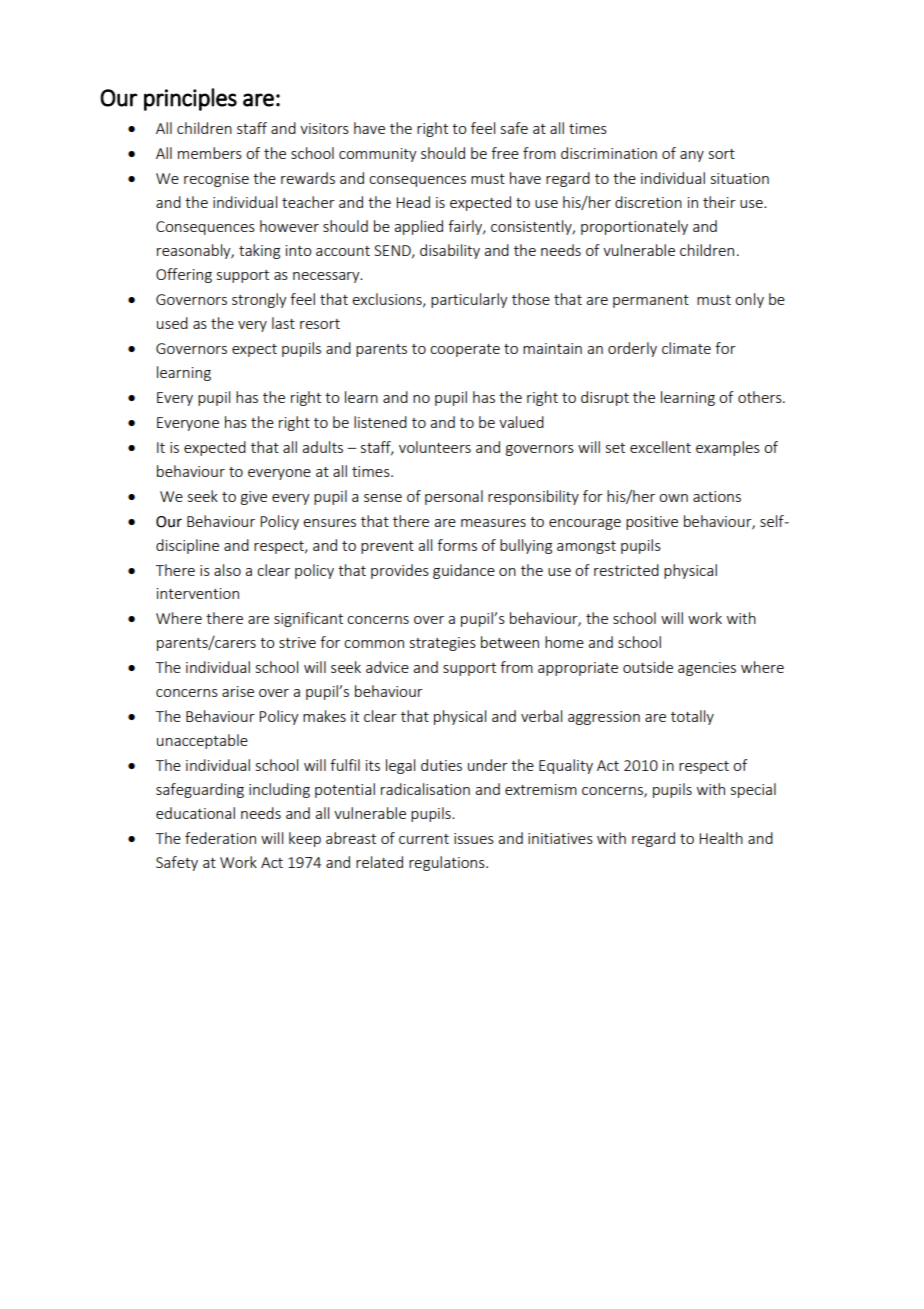  I want to click on adults, so click(322, 447).
